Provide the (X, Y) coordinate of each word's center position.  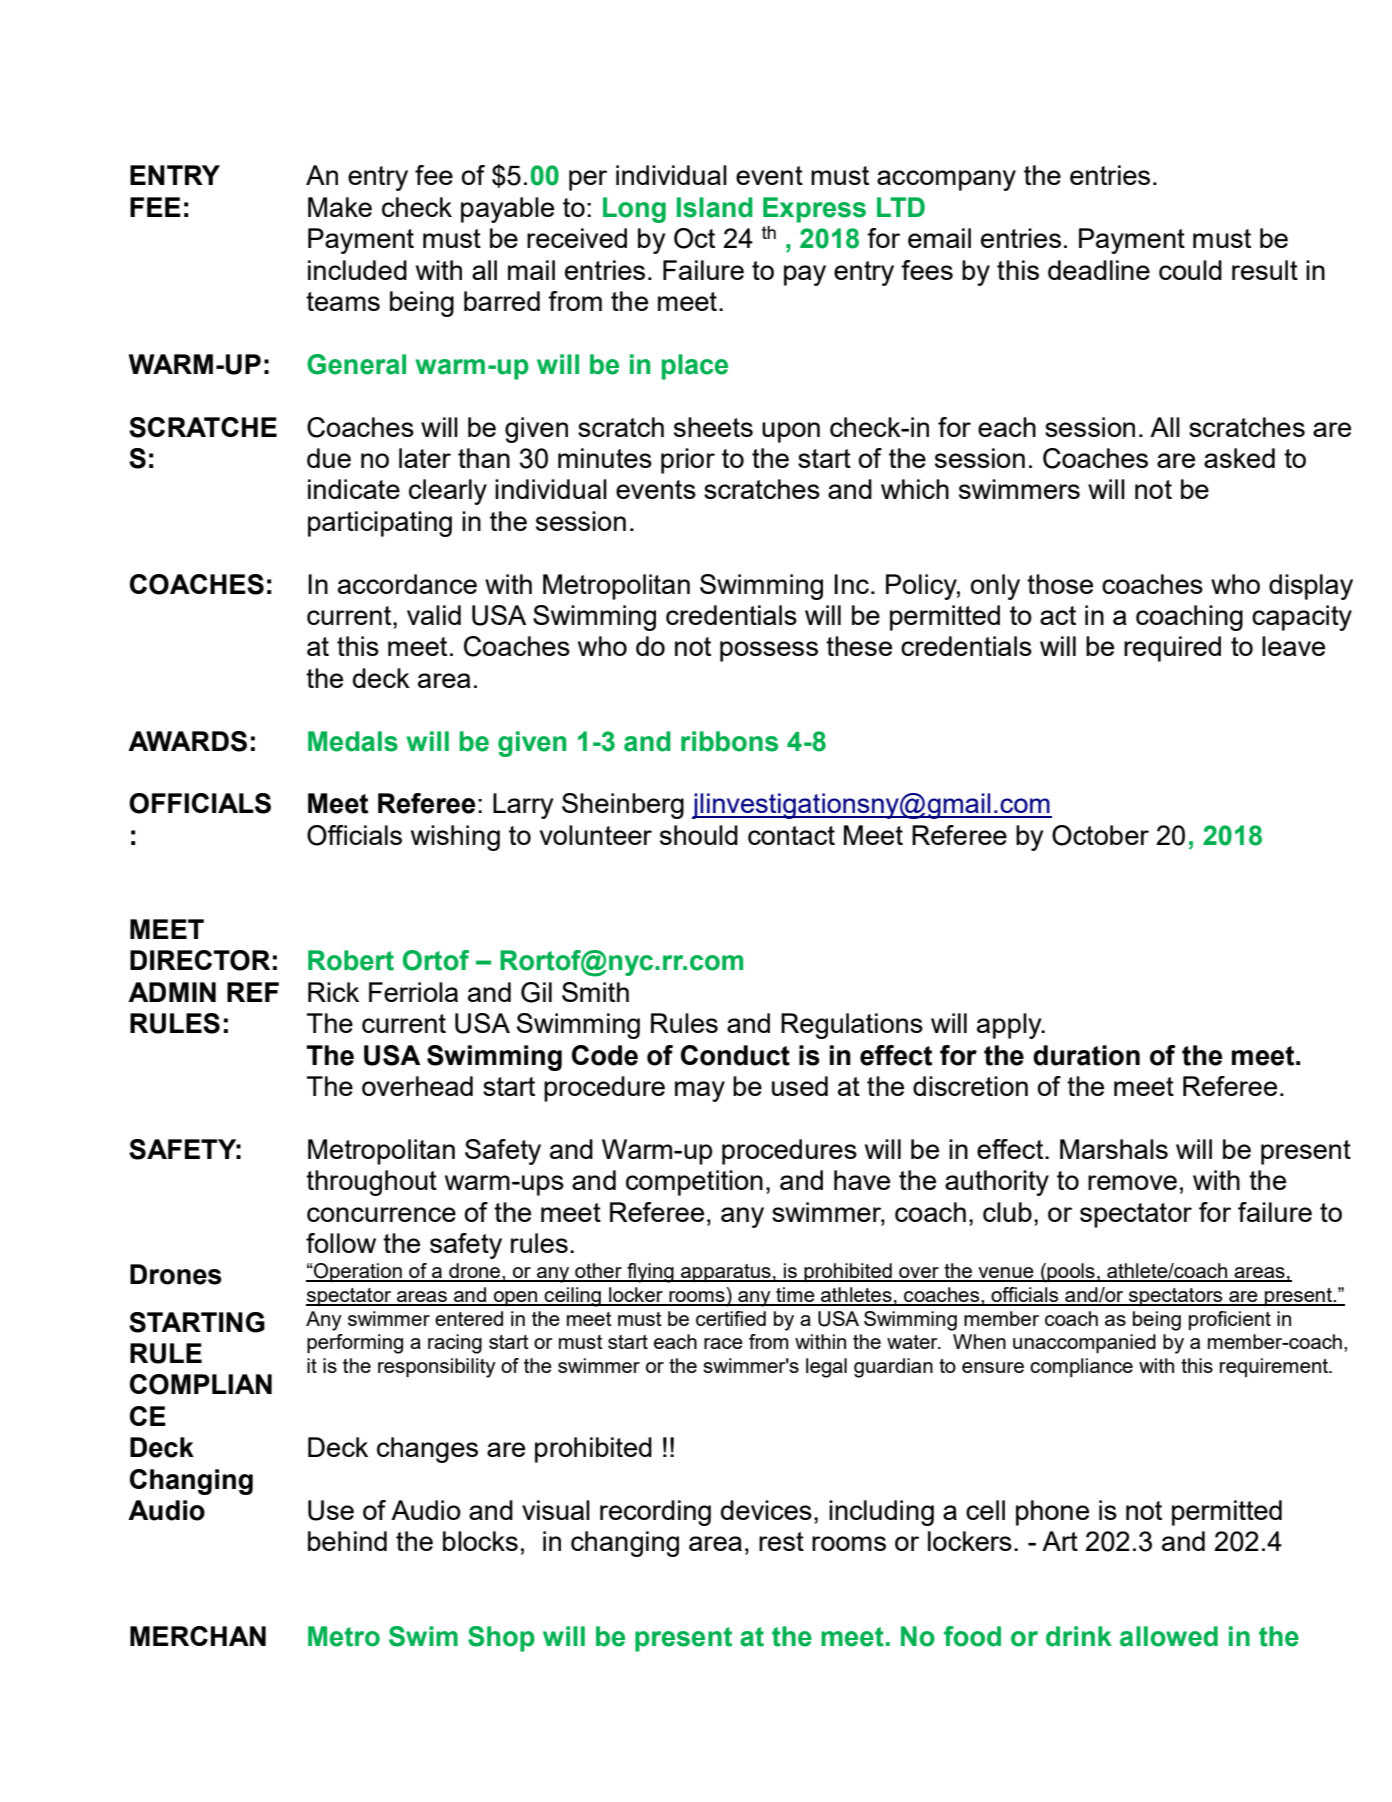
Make (340, 207)
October (1100, 835)
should (699, 835)
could (1190, 270)
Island (715, 207)
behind (347, 1541)
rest (781, 1541)
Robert (351, 960)
